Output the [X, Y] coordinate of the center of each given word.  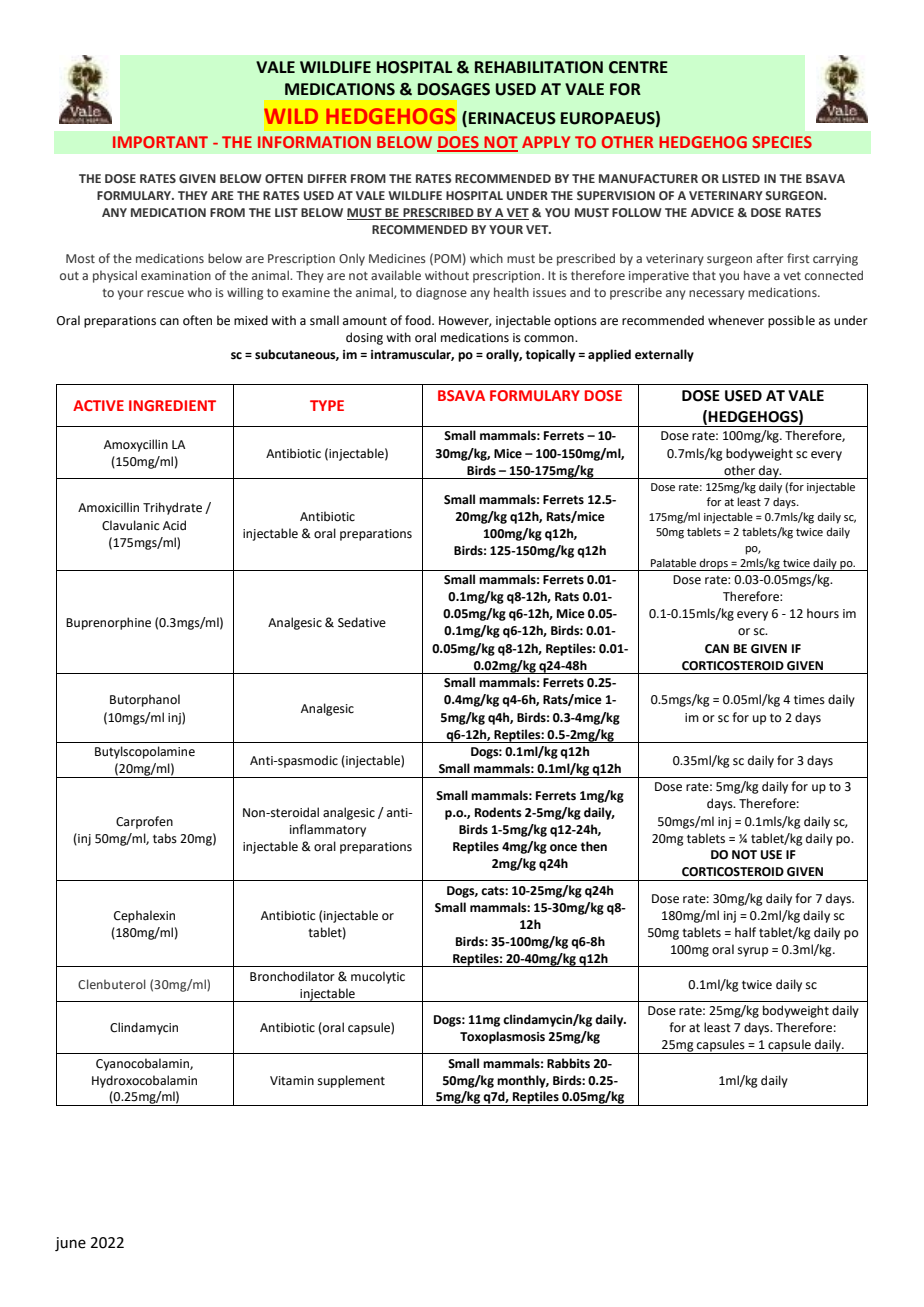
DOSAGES [454, 89]
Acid [174, 525]
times [809, 700]
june [70, 1244]
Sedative [362, 622]
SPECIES [782, 142]
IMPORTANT [160, 142]
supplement [351, 1081]
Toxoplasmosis [502, 1037]
